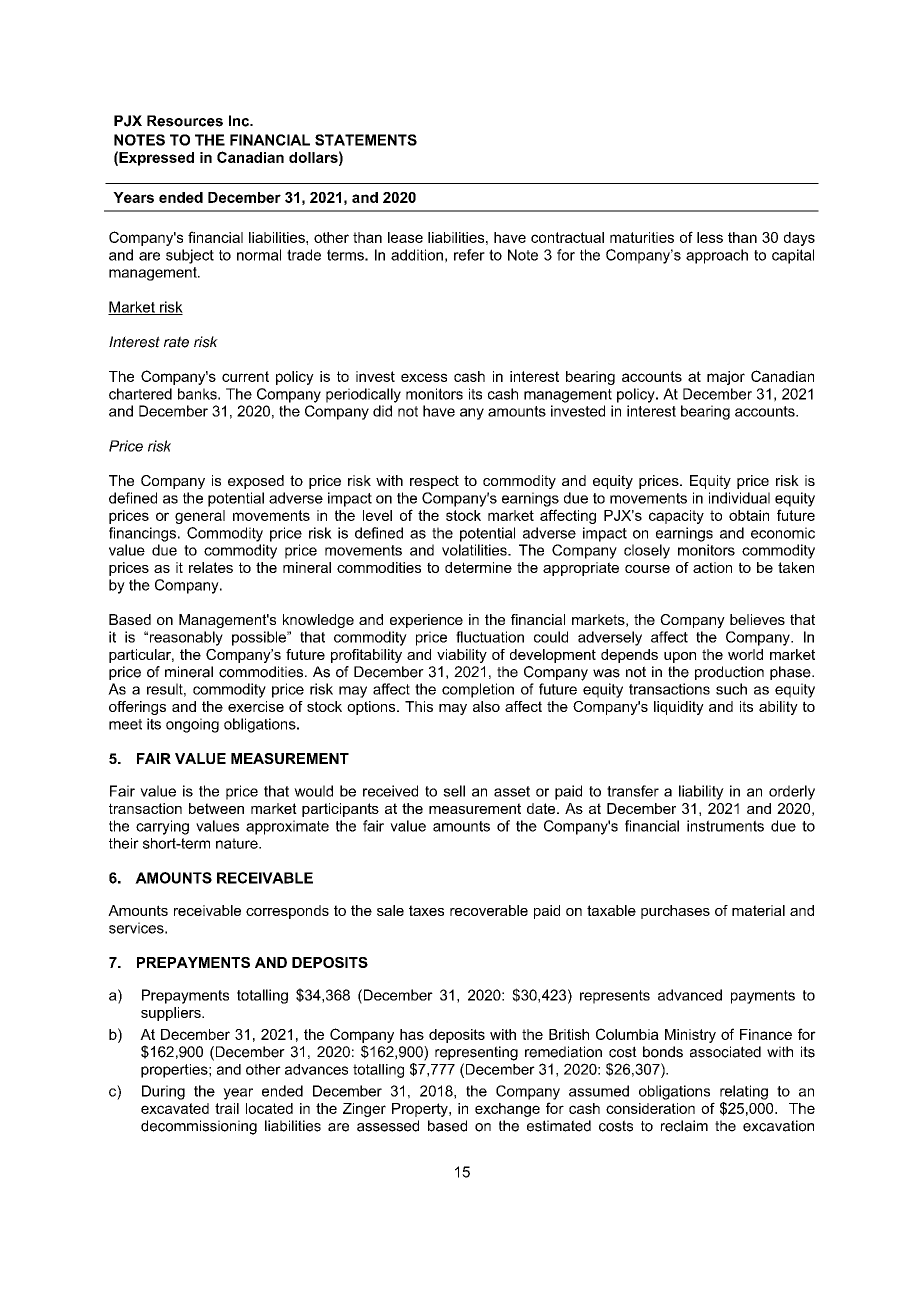  Describe the element at coordinates (757, 619) in the document. I see `believes` at that location.
